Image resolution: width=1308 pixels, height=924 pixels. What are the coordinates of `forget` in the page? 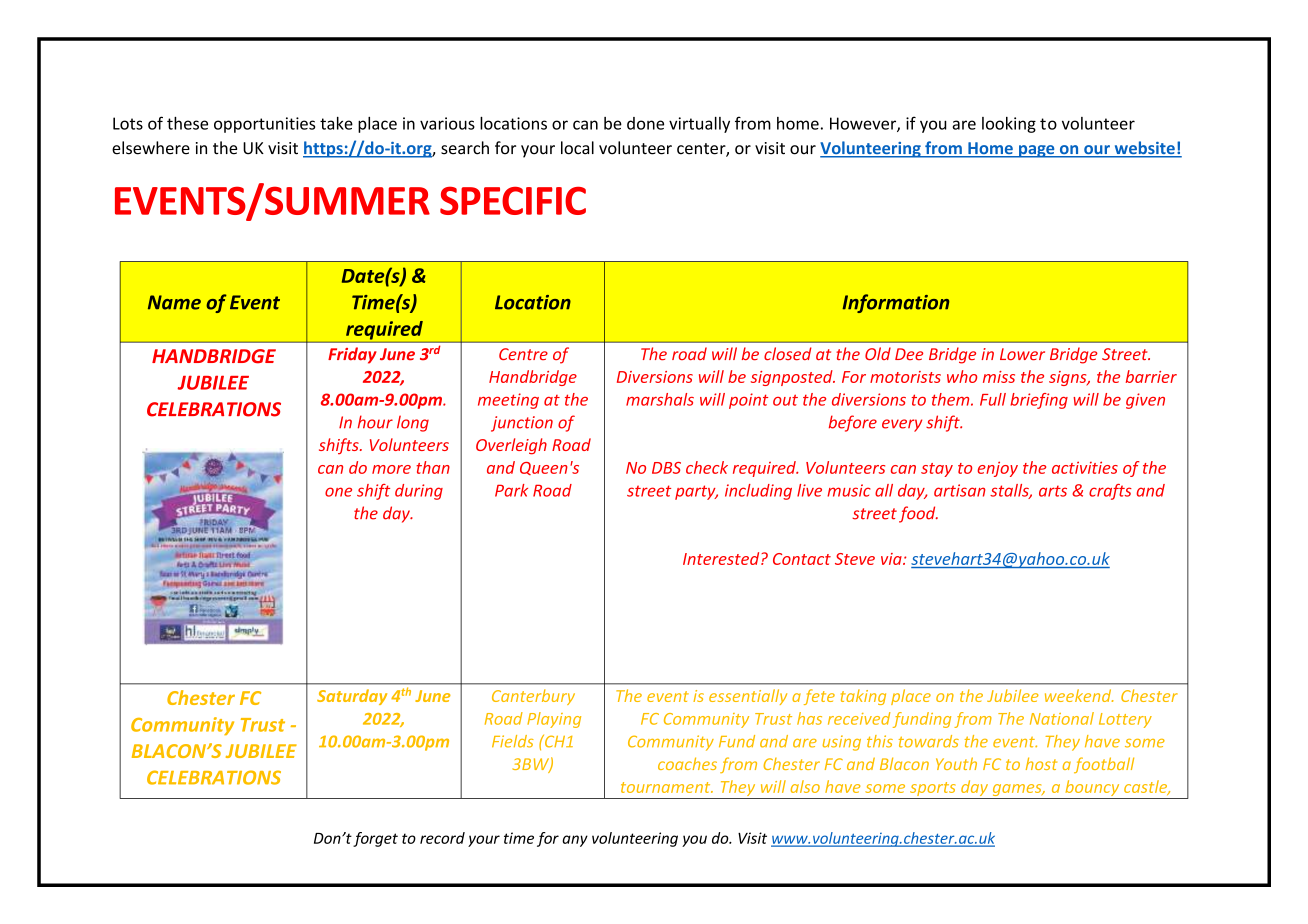 It's located at (375, 839).
